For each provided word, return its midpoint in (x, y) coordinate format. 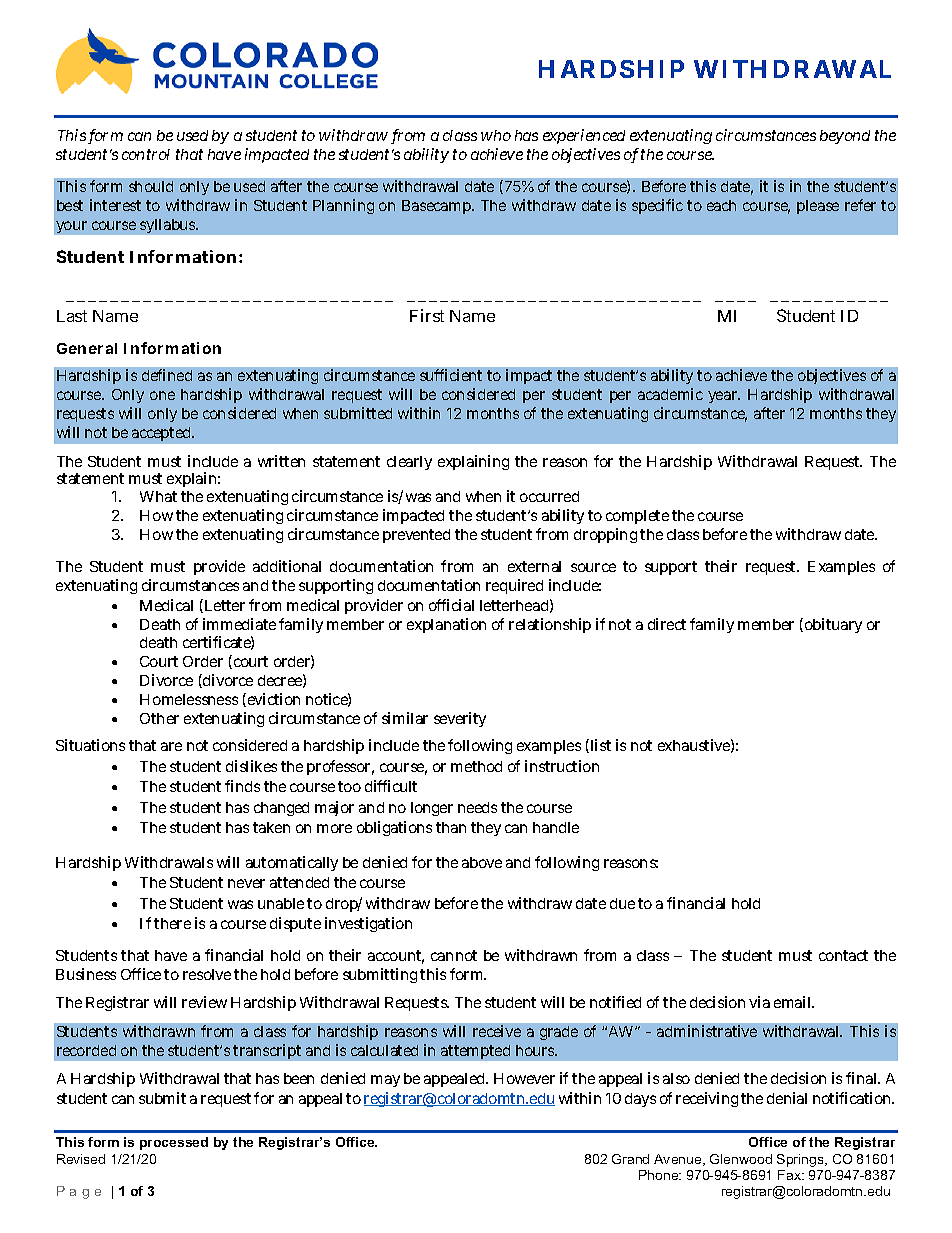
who (496, 135)
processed (174, 1143)
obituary (833, 625)
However (524, 1078)
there (172, 923)
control (146, 154)
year (724, 397)
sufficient (451, 375)
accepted (163, 434)
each (721, 205)
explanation (446, 625)
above (482, 862)
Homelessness (189, 699)
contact (843, 955)
